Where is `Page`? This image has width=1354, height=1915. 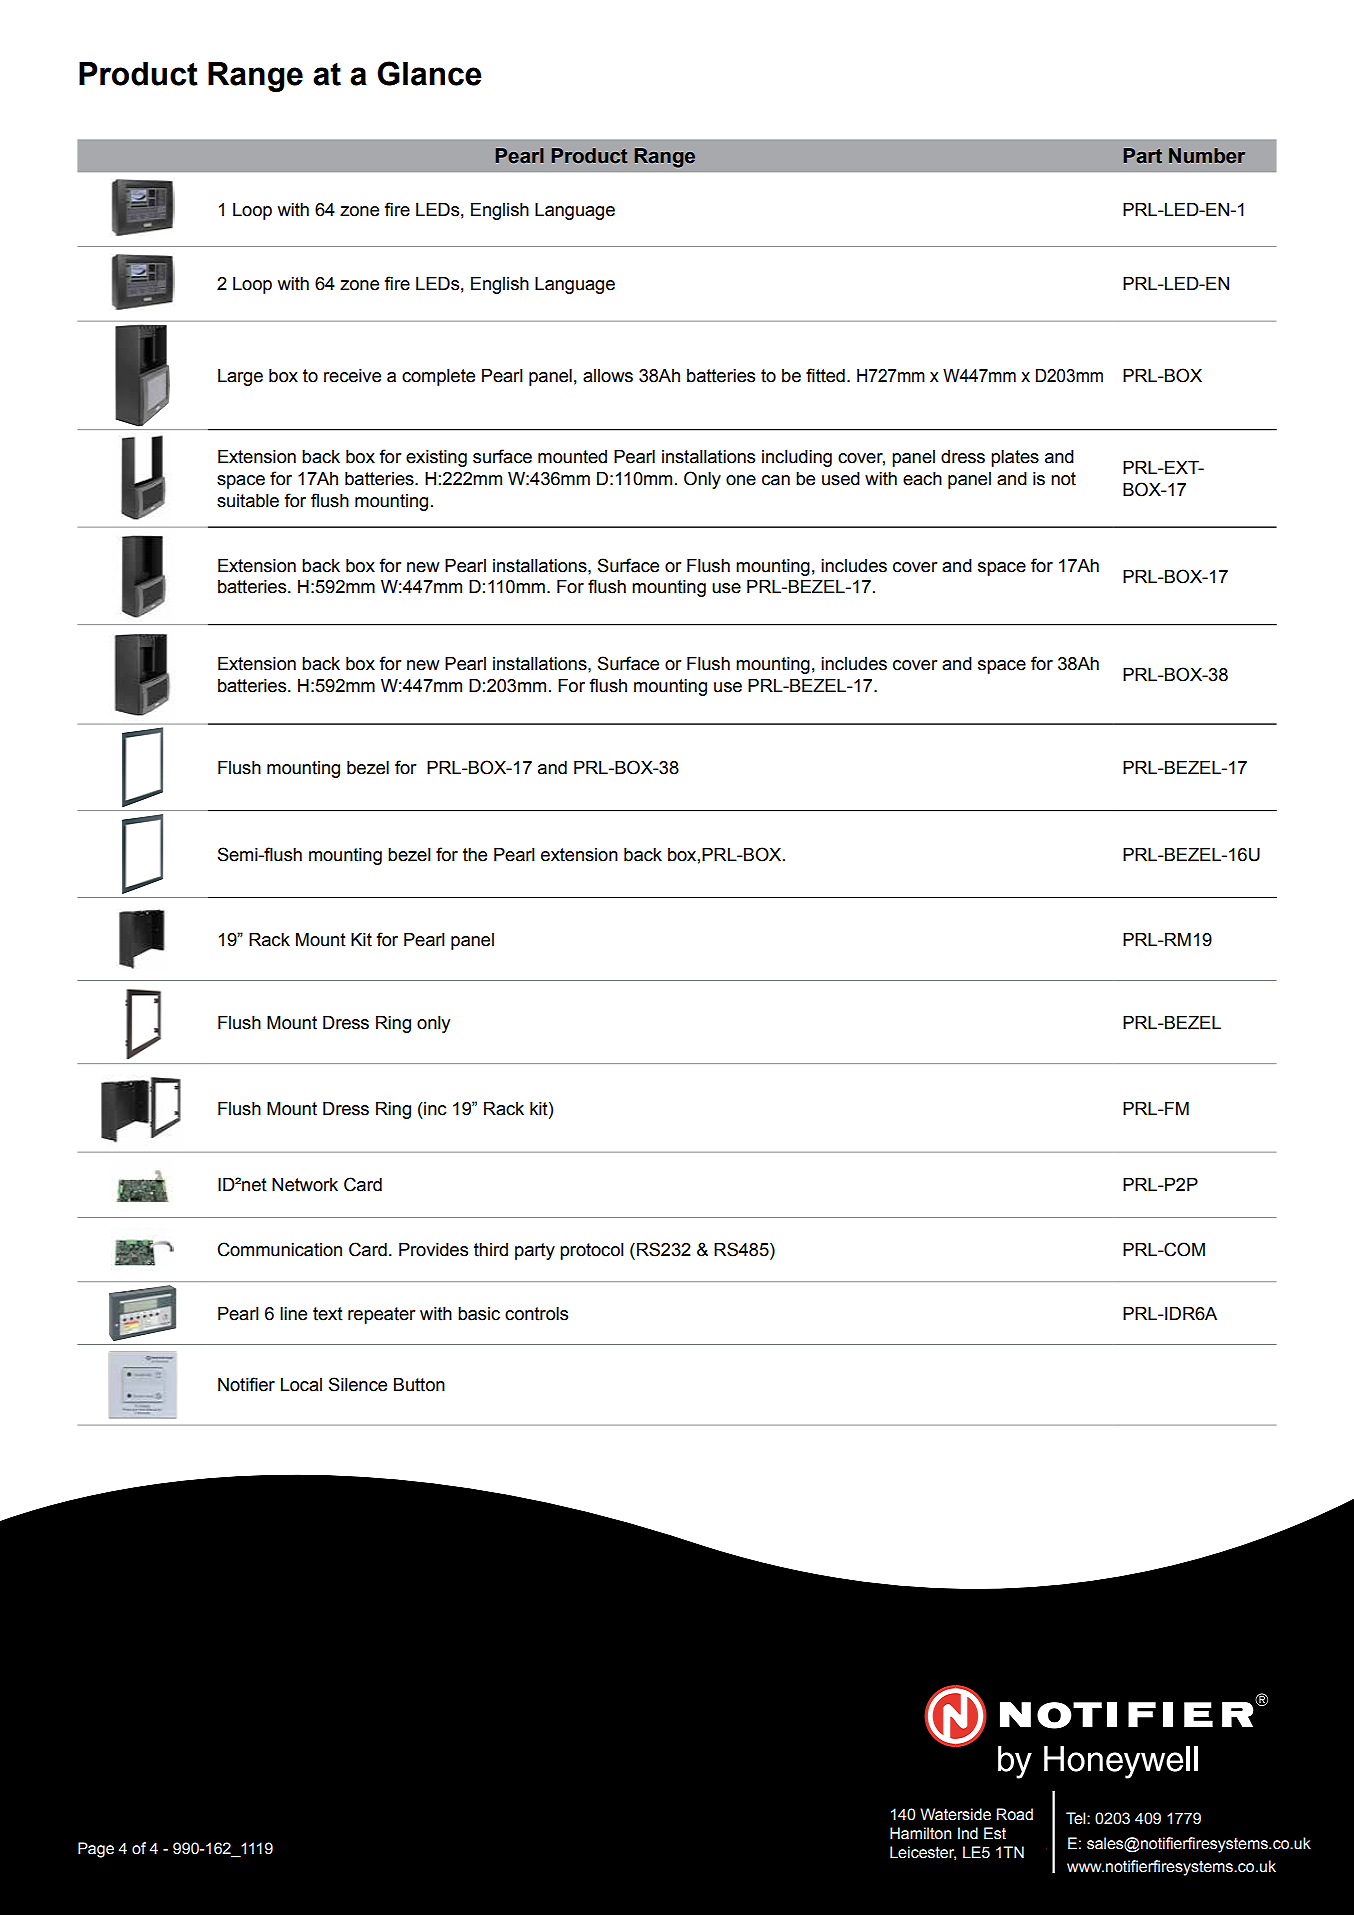 Page is located at coordinates (96, 1850).
